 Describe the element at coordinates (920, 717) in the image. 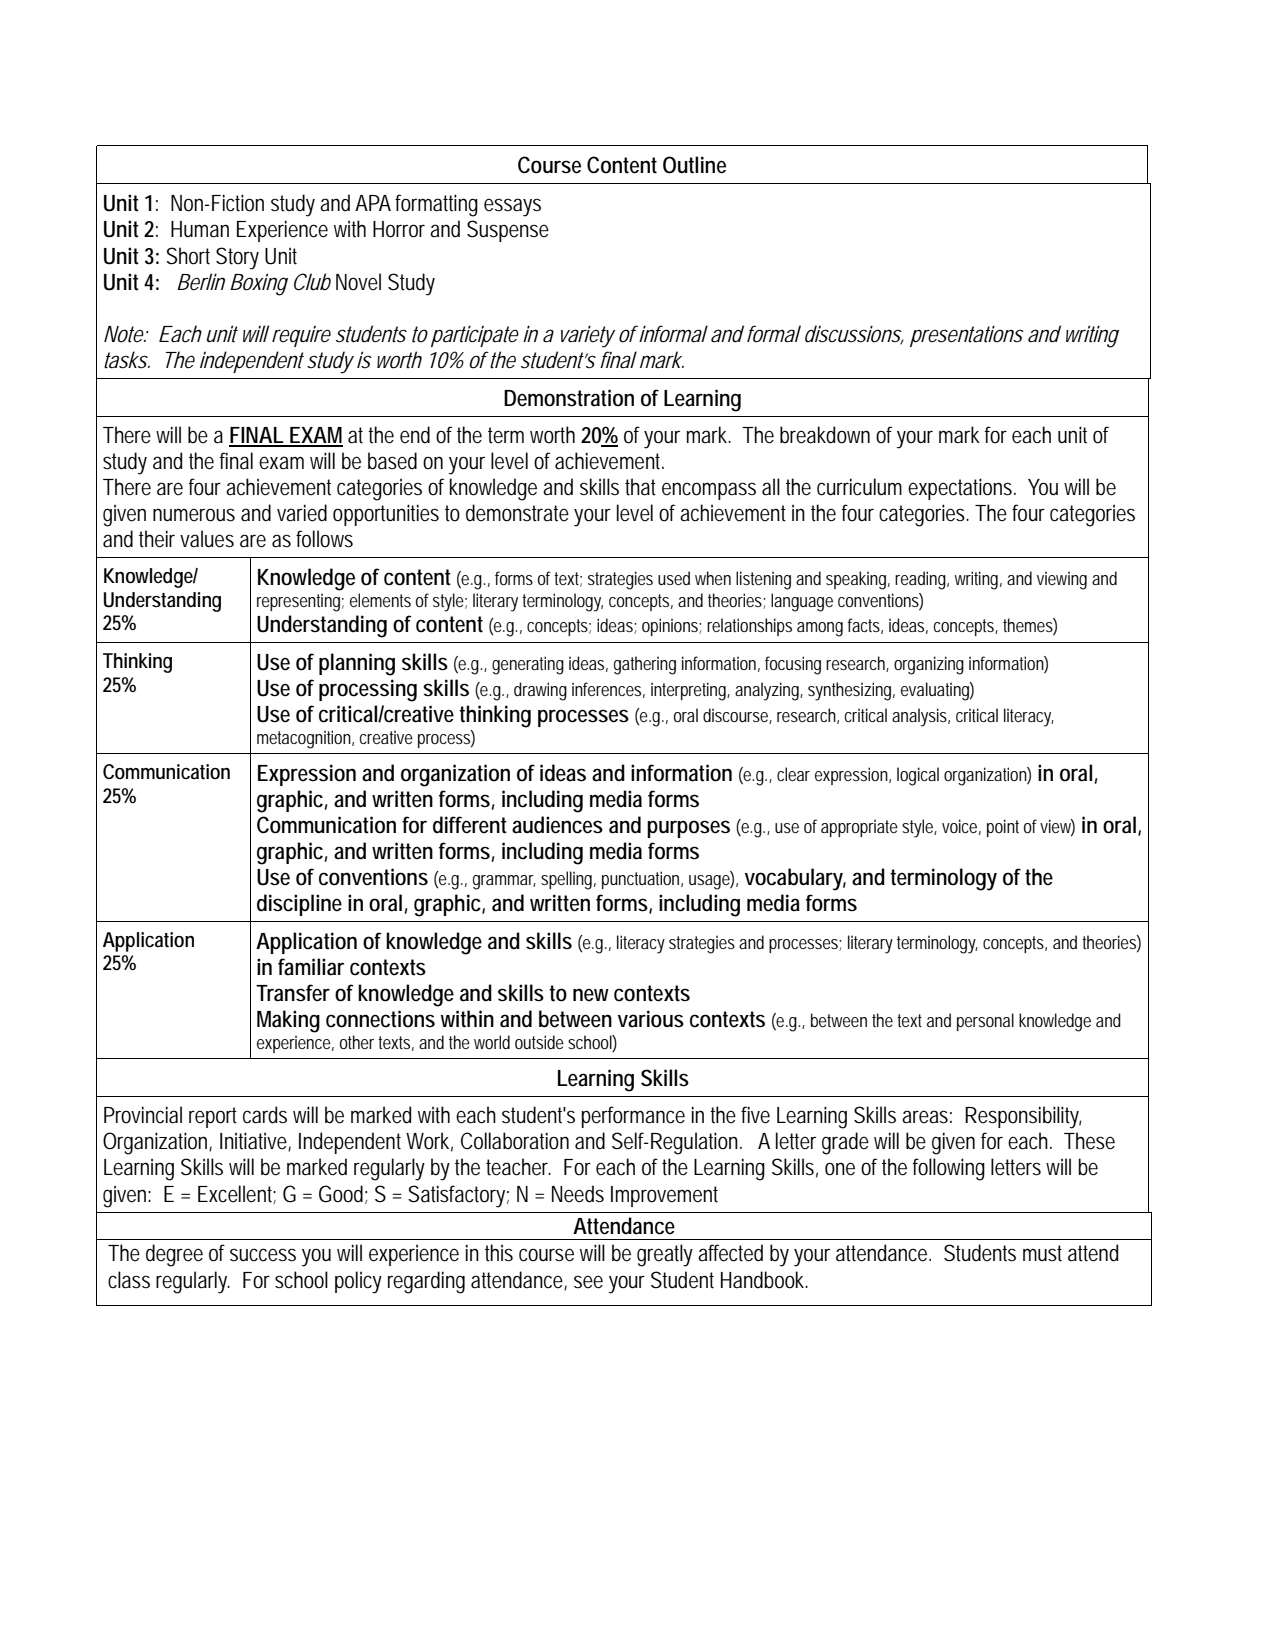

I see `analysis` at that location.
